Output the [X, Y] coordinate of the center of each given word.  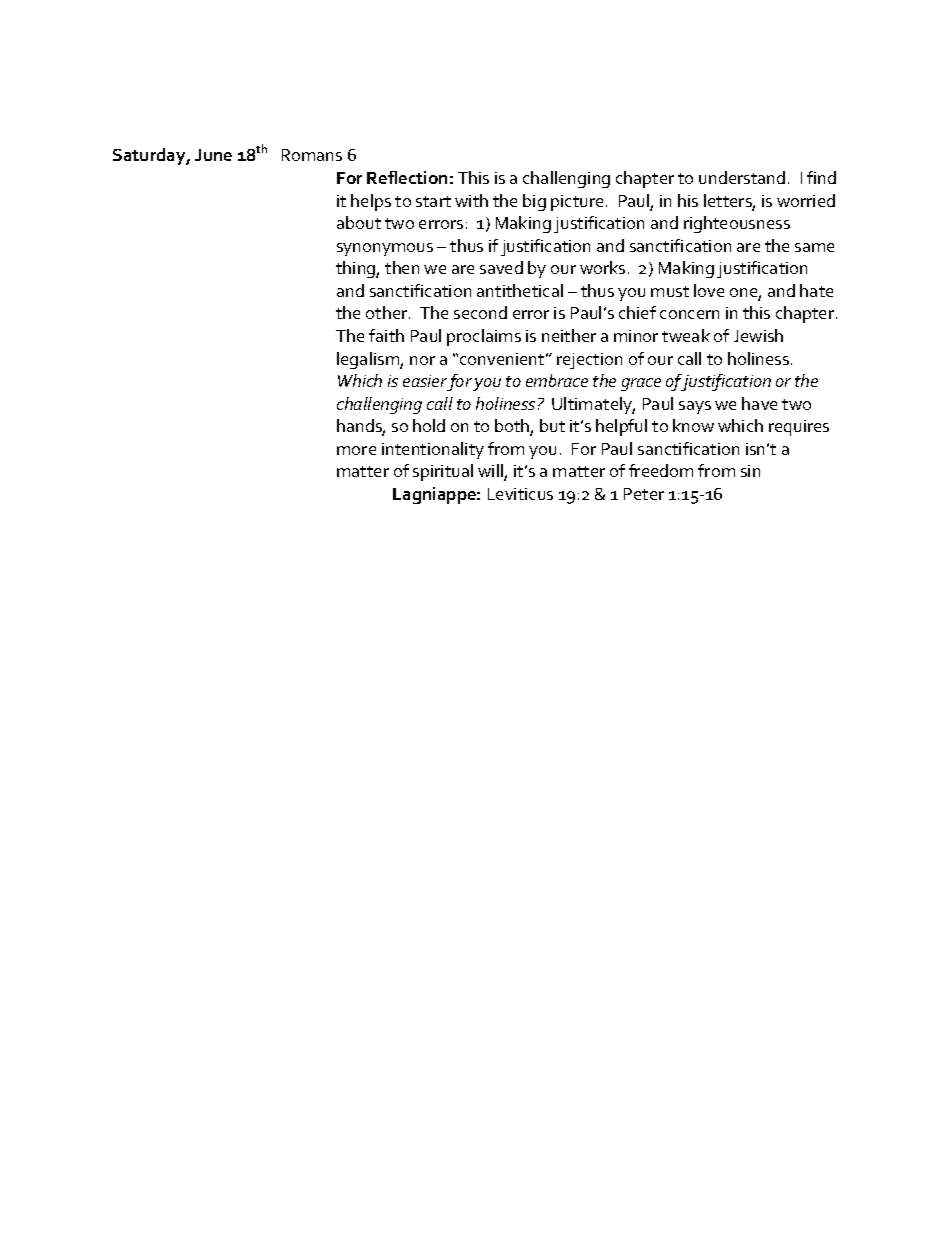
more [356, 450]
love [709, 290]
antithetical [520, 290]
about [359, 222]
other [388, 312]
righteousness [737, 224]
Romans [312, 155]
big [534, 202]
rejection [589, 361]
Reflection [407, 177]
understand [742, 177]
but [552, 425]
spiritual [443, 472]
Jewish [758, 335]
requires [799, 428]
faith [386, 335]
